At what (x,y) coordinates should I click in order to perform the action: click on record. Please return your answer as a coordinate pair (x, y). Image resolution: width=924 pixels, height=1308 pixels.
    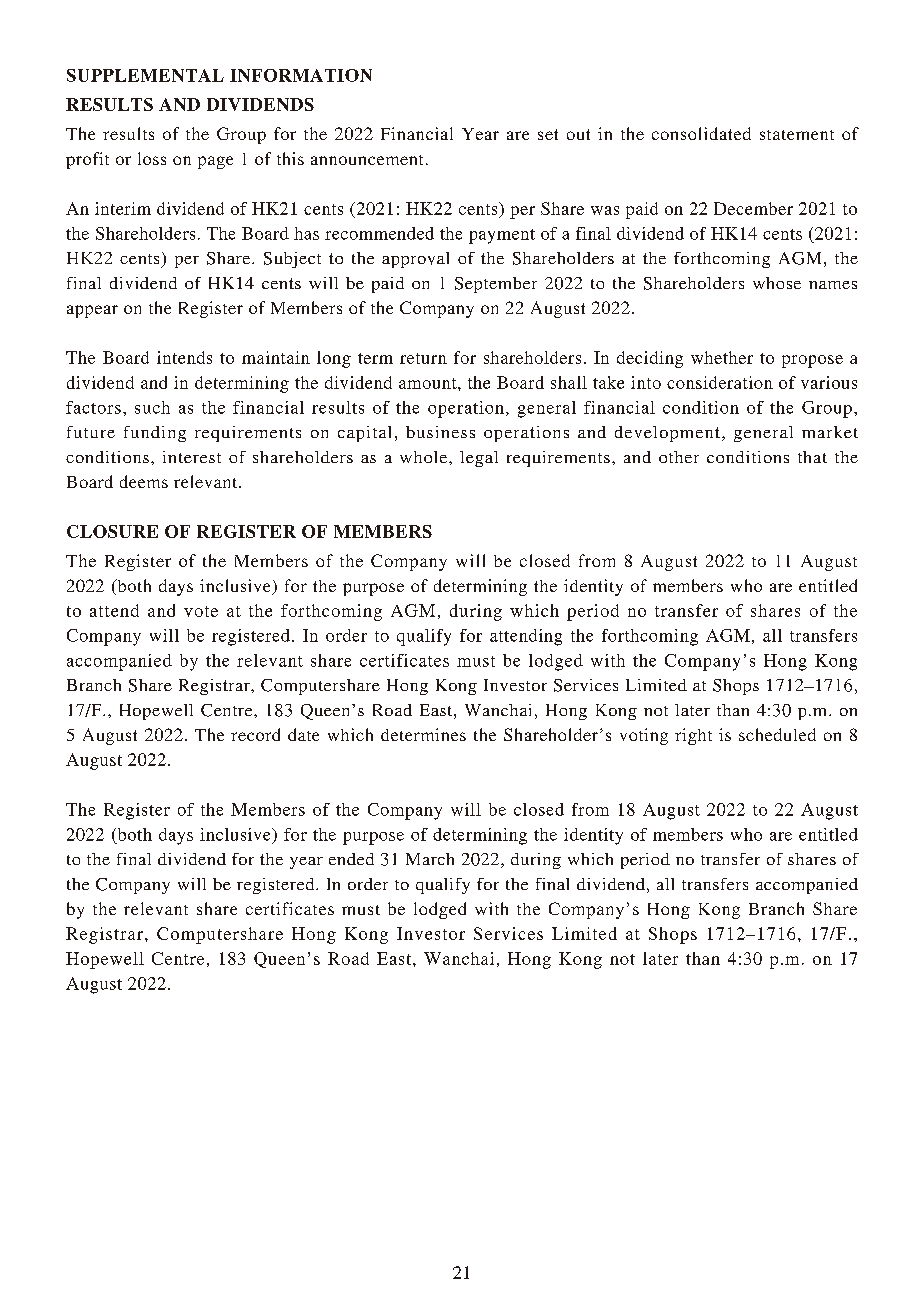
    Looking at the image, I should click on (255, 734).
